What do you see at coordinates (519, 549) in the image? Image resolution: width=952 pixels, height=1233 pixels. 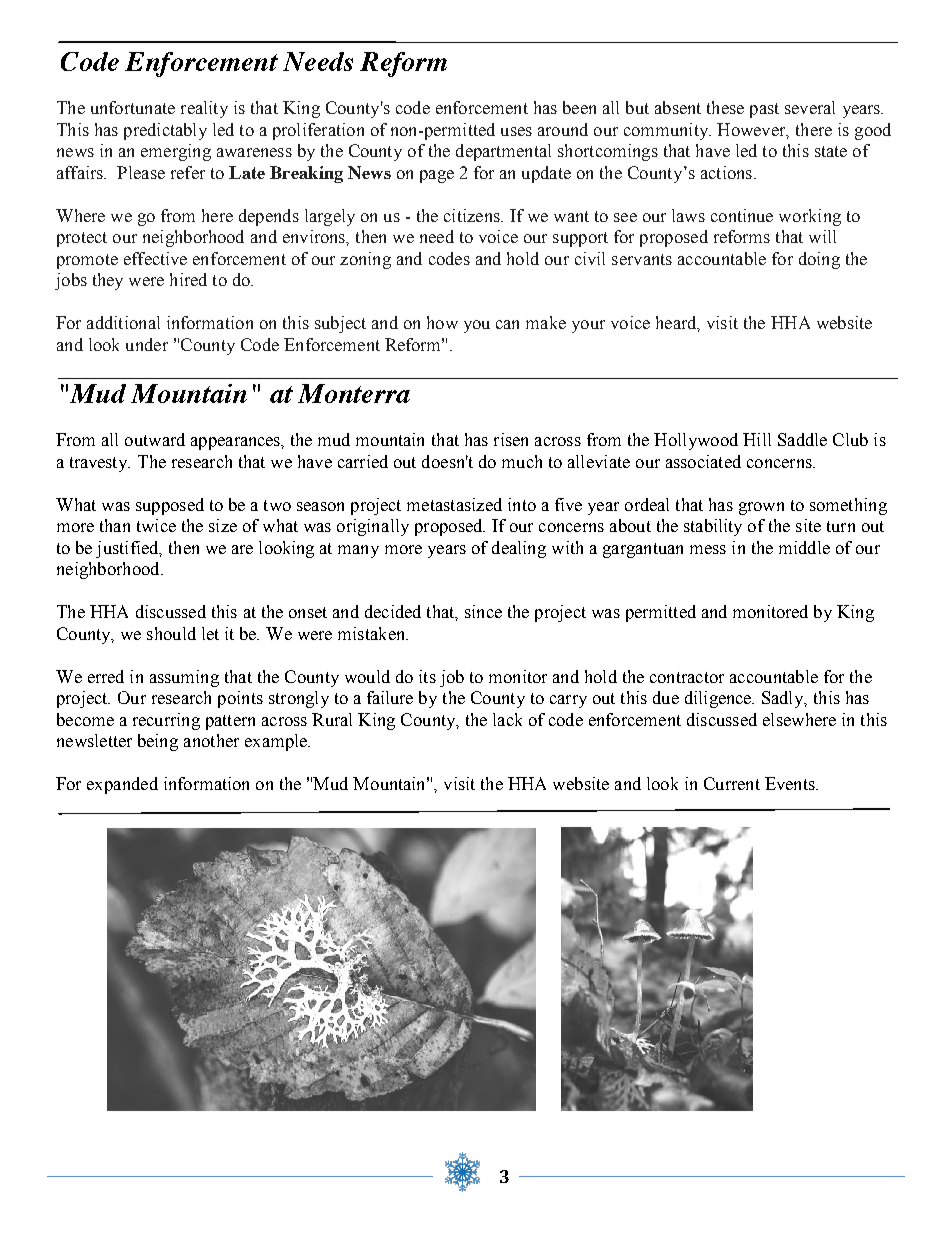 I see `dealing` at bounding box center [519, 549].
